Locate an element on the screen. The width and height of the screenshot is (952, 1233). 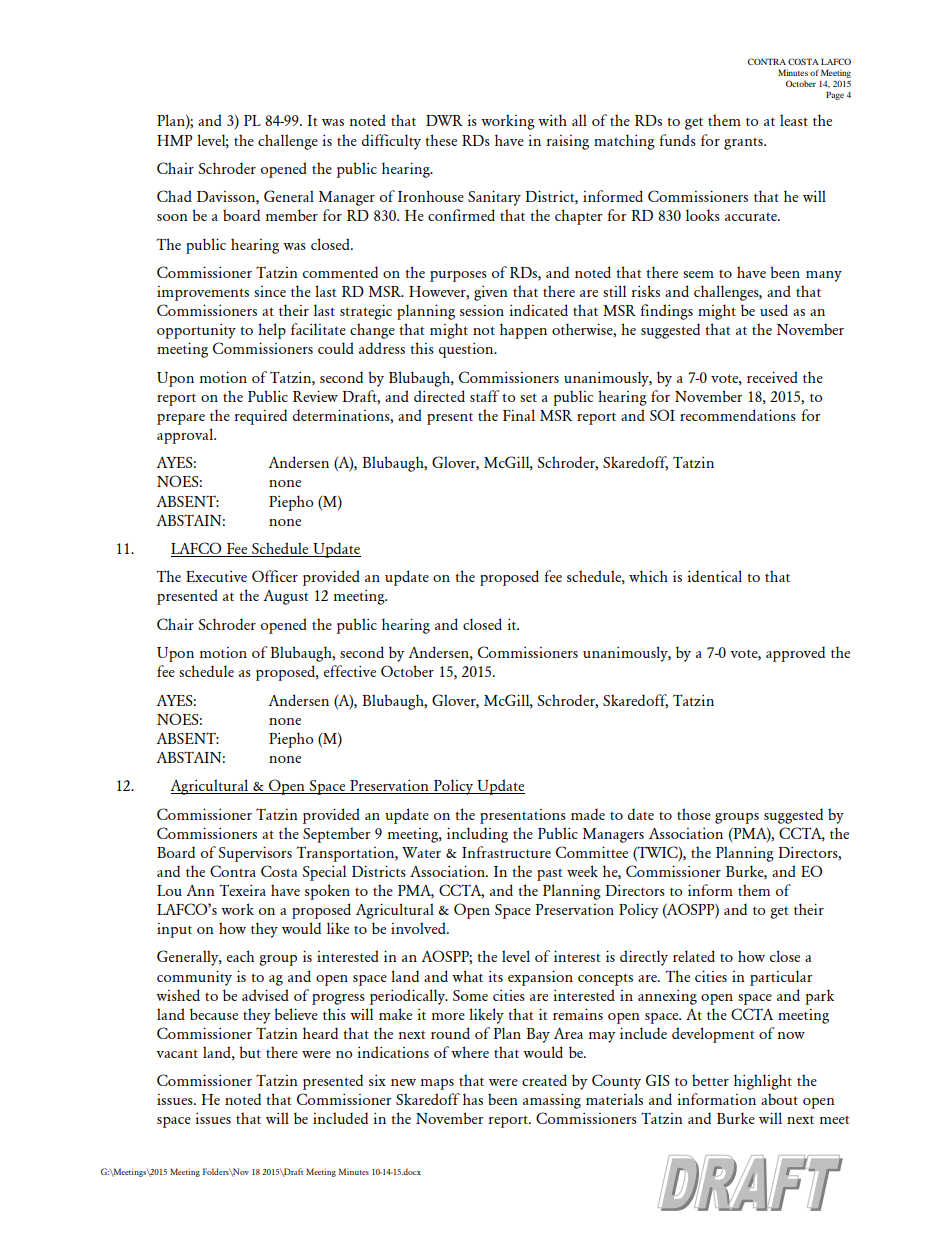
including is located at coordinates (477, 835).
